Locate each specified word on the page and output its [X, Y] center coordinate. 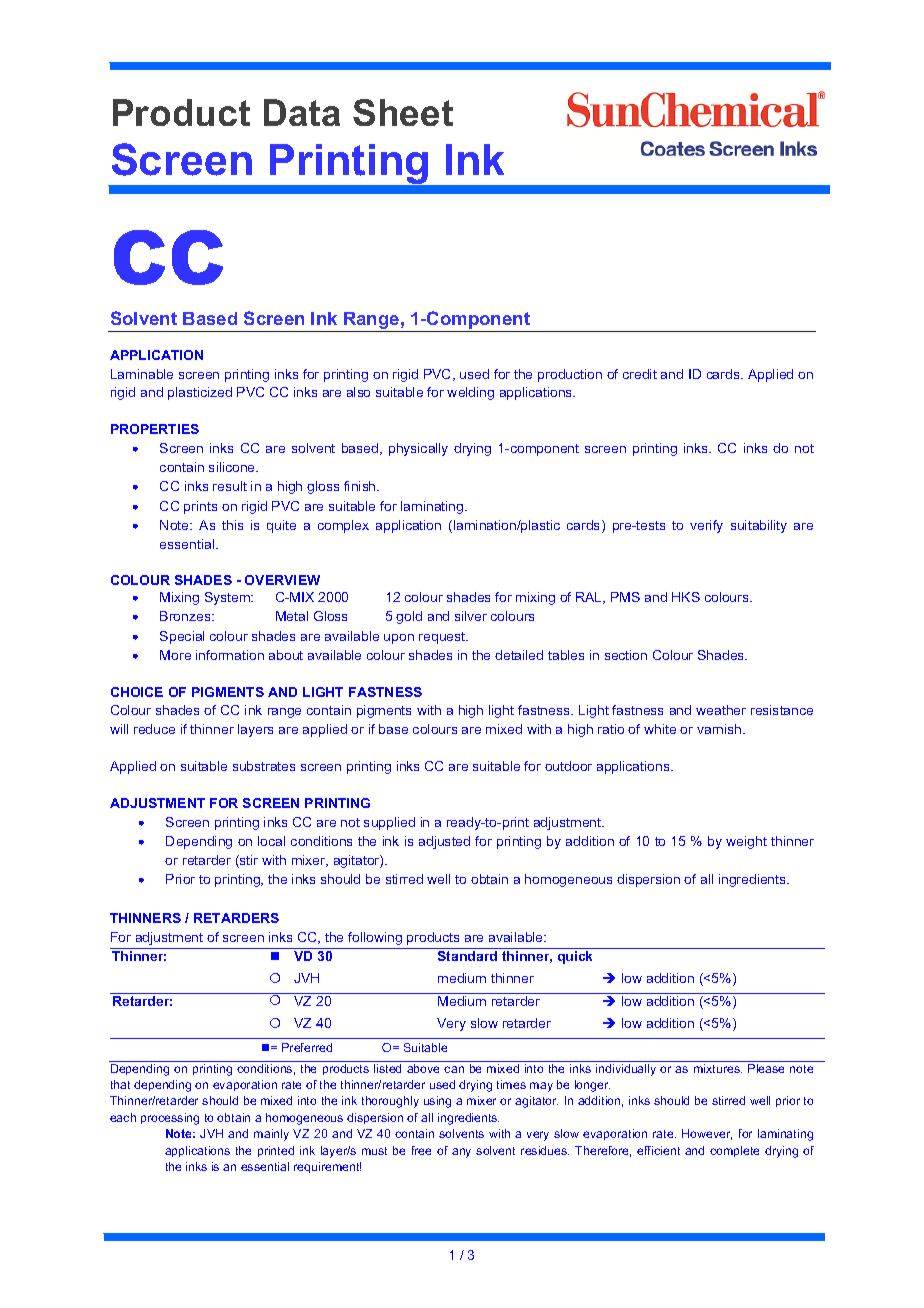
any [461, 1153]
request [443, 638]
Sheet [403, 112]
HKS [686, 597]
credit [640, 374]
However [707, 1134]
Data [302, 112]
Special [182, 637]
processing [170, 1119]
